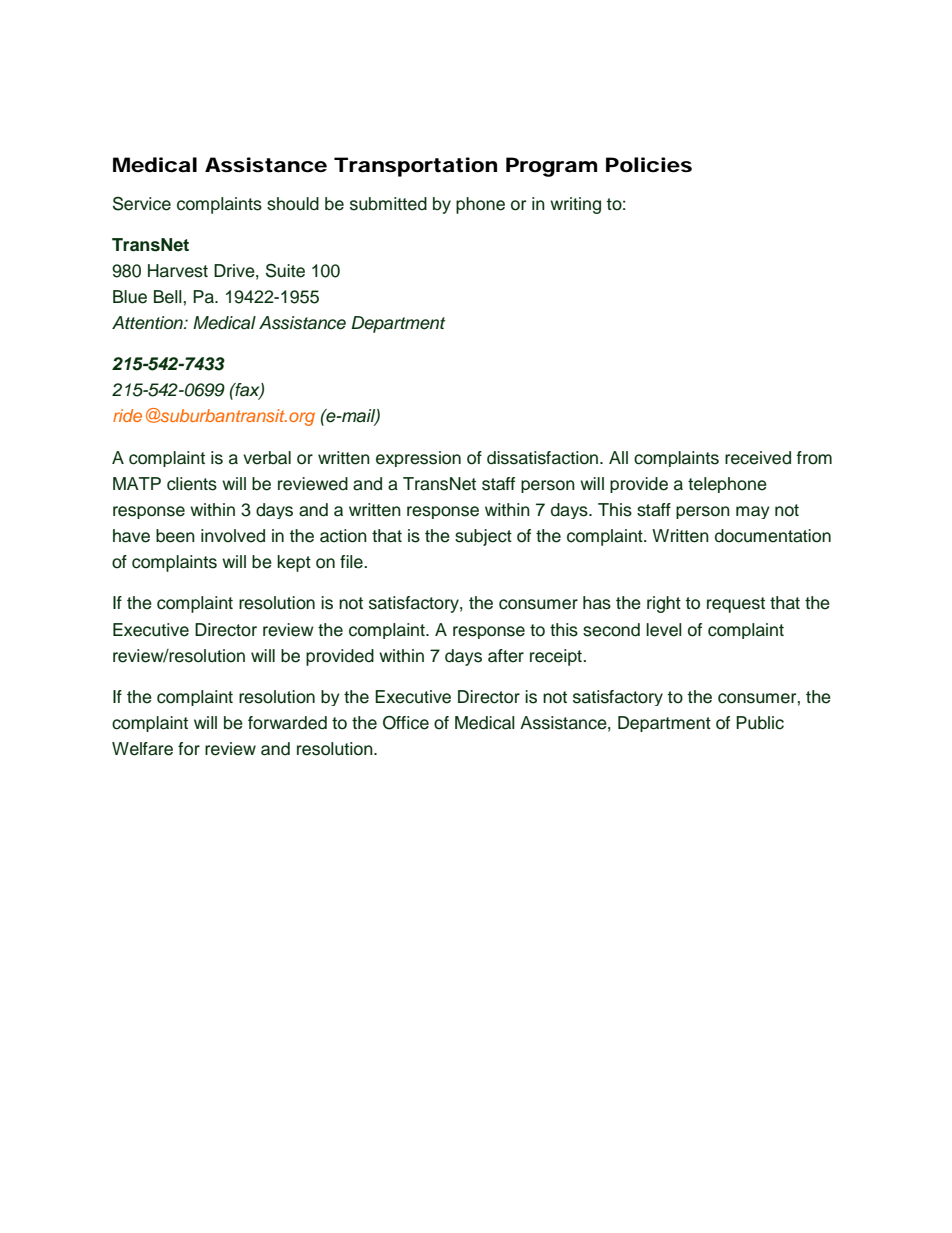  What do you see at coordinates (192, 484) in the image?
I see `clients` at bounding box center [192, 484].
